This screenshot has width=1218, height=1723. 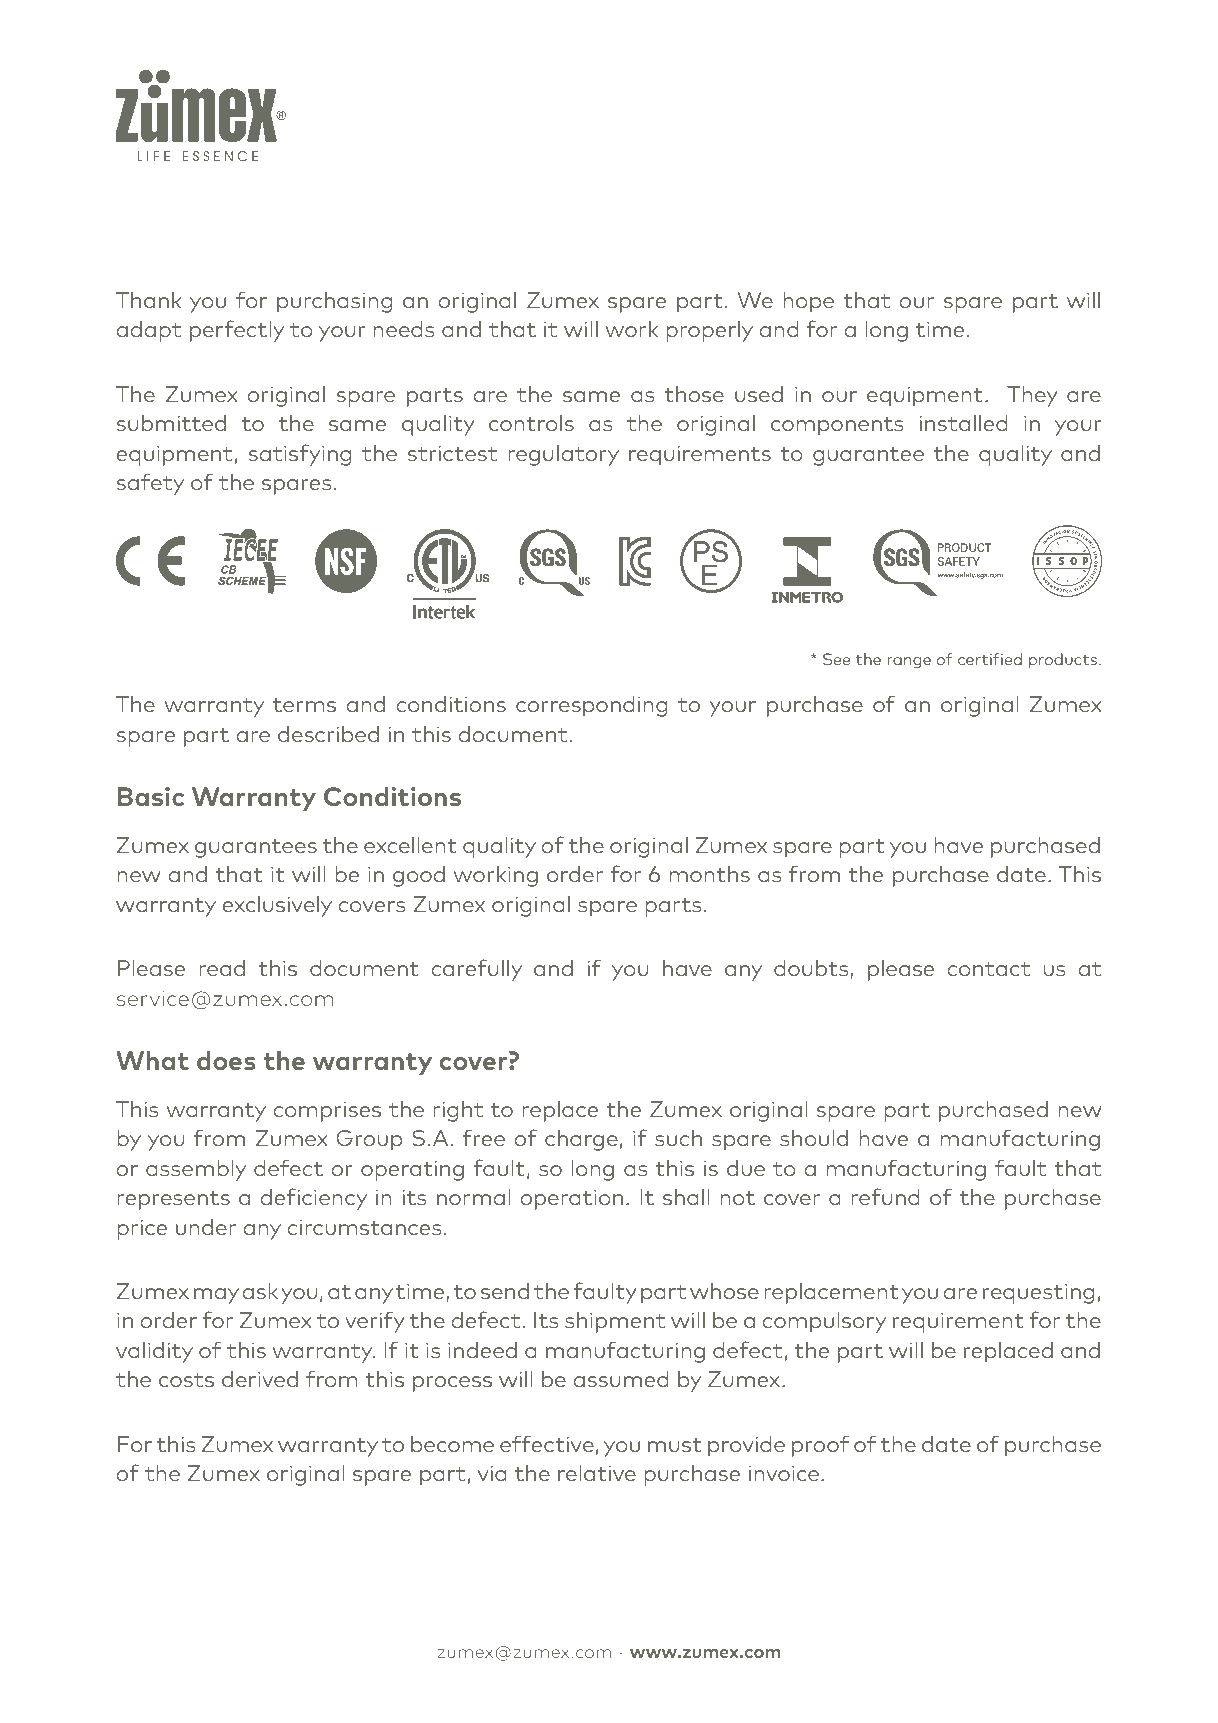 What do you see at coordinates (885, 1196) in the screenshot?
I see `refund` at bounding box center [885, 1196].
